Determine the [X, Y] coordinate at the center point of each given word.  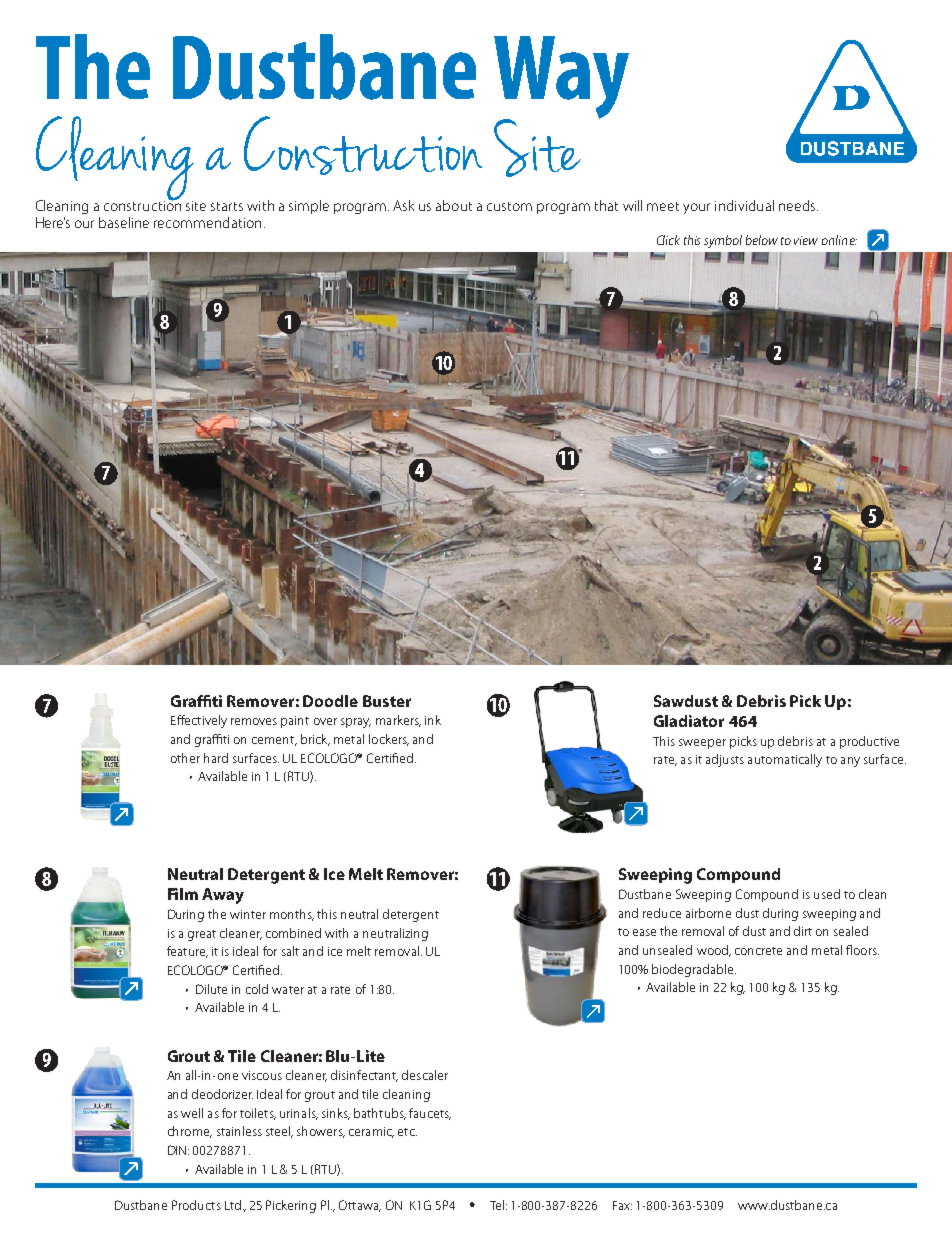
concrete [758, 951]
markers [398, 721]
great [202, 935]
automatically [785, 760]
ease [644, 932]
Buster [387, 701]
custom [509, 206]
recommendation [207, 222]
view [806, 240]
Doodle [330, 701]
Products [196, 1205]
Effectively [199, 721]
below [762, 240]
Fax [622, 1205]
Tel [497, 1205]
